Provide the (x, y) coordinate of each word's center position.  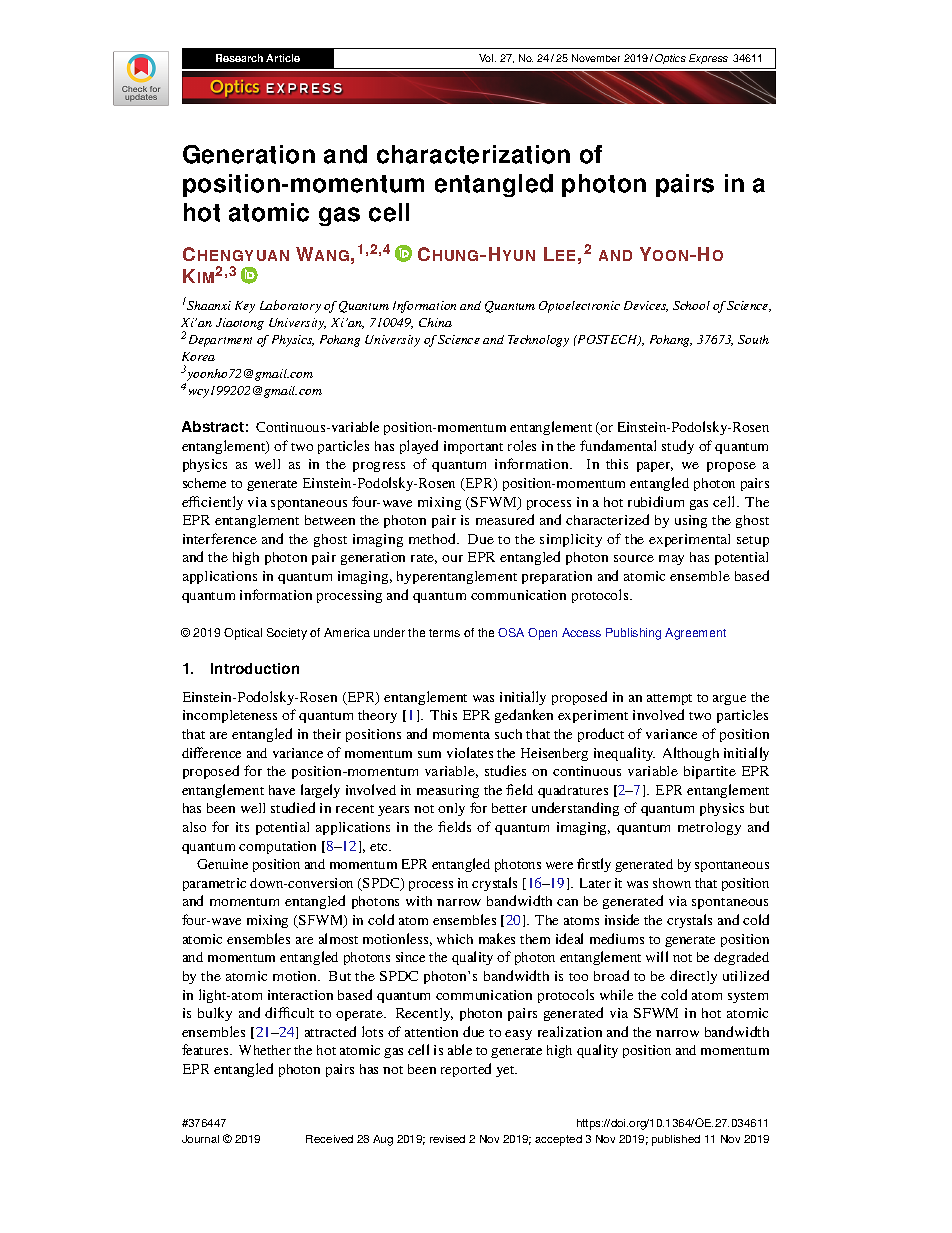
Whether (265, 1050)
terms (444, 633)
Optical (243, 634)
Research (239, 58)
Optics (670, 59)
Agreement (695, 634)
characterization (473, 154)
